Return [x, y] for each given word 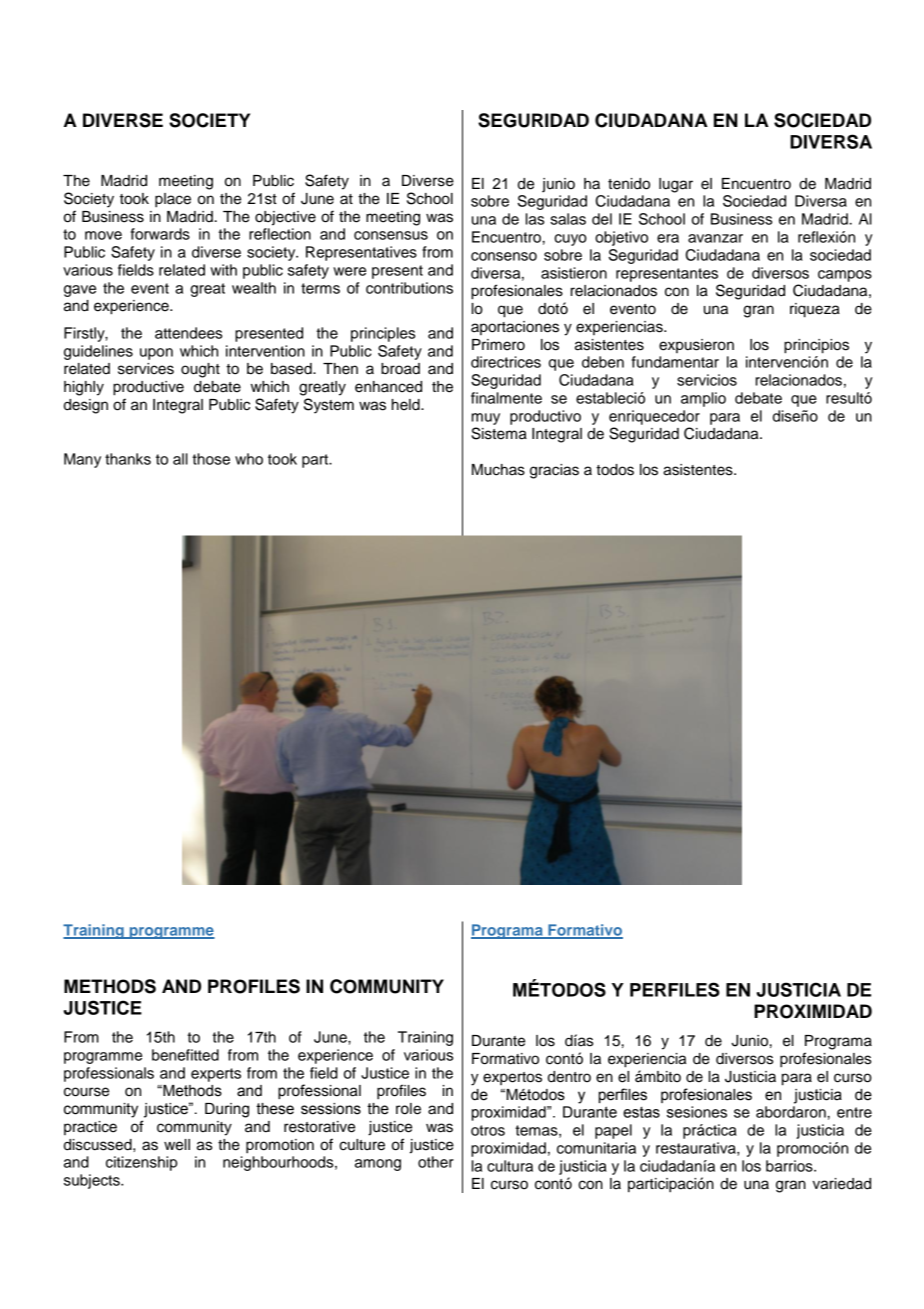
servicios [707, 380]
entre [854, 1112]
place [173, 200]
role [408, 1109]
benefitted [185, 1055]
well [177, 1145]
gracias [554, 471]
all [180, 459]
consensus [391, 235]
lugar [676, 185]
